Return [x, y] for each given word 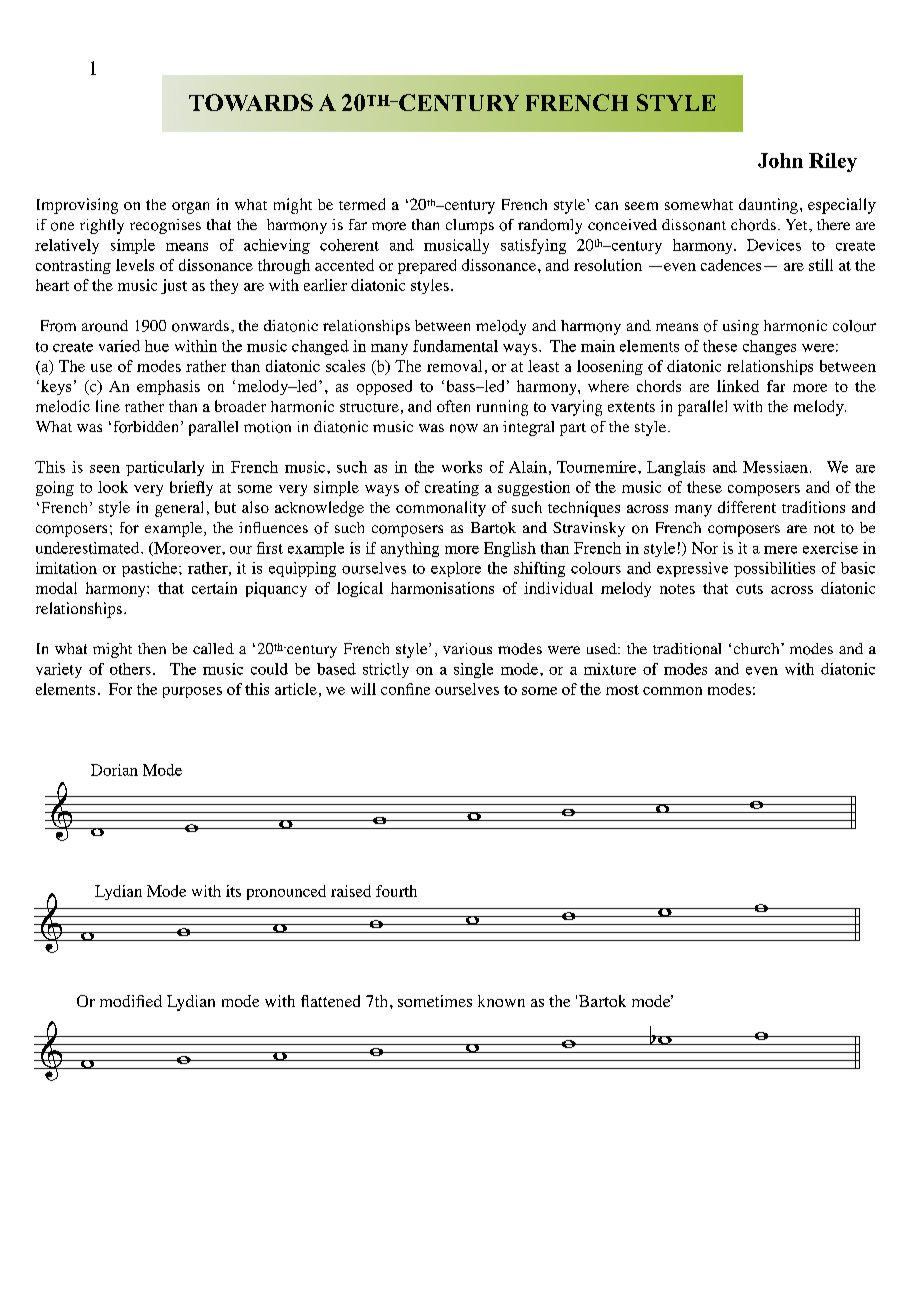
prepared [427, 266]
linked [738, 386]
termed [362, 204]
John [780, 160]
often [453, 406]
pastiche [151, 569]
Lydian [118, 892]
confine [405, 689]
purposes [192, 692]
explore [456, 569]
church [758, 648]
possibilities [774, 569]
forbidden [148, 427]
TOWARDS [251, 102]
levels [135, 265]
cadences [731, 265]
